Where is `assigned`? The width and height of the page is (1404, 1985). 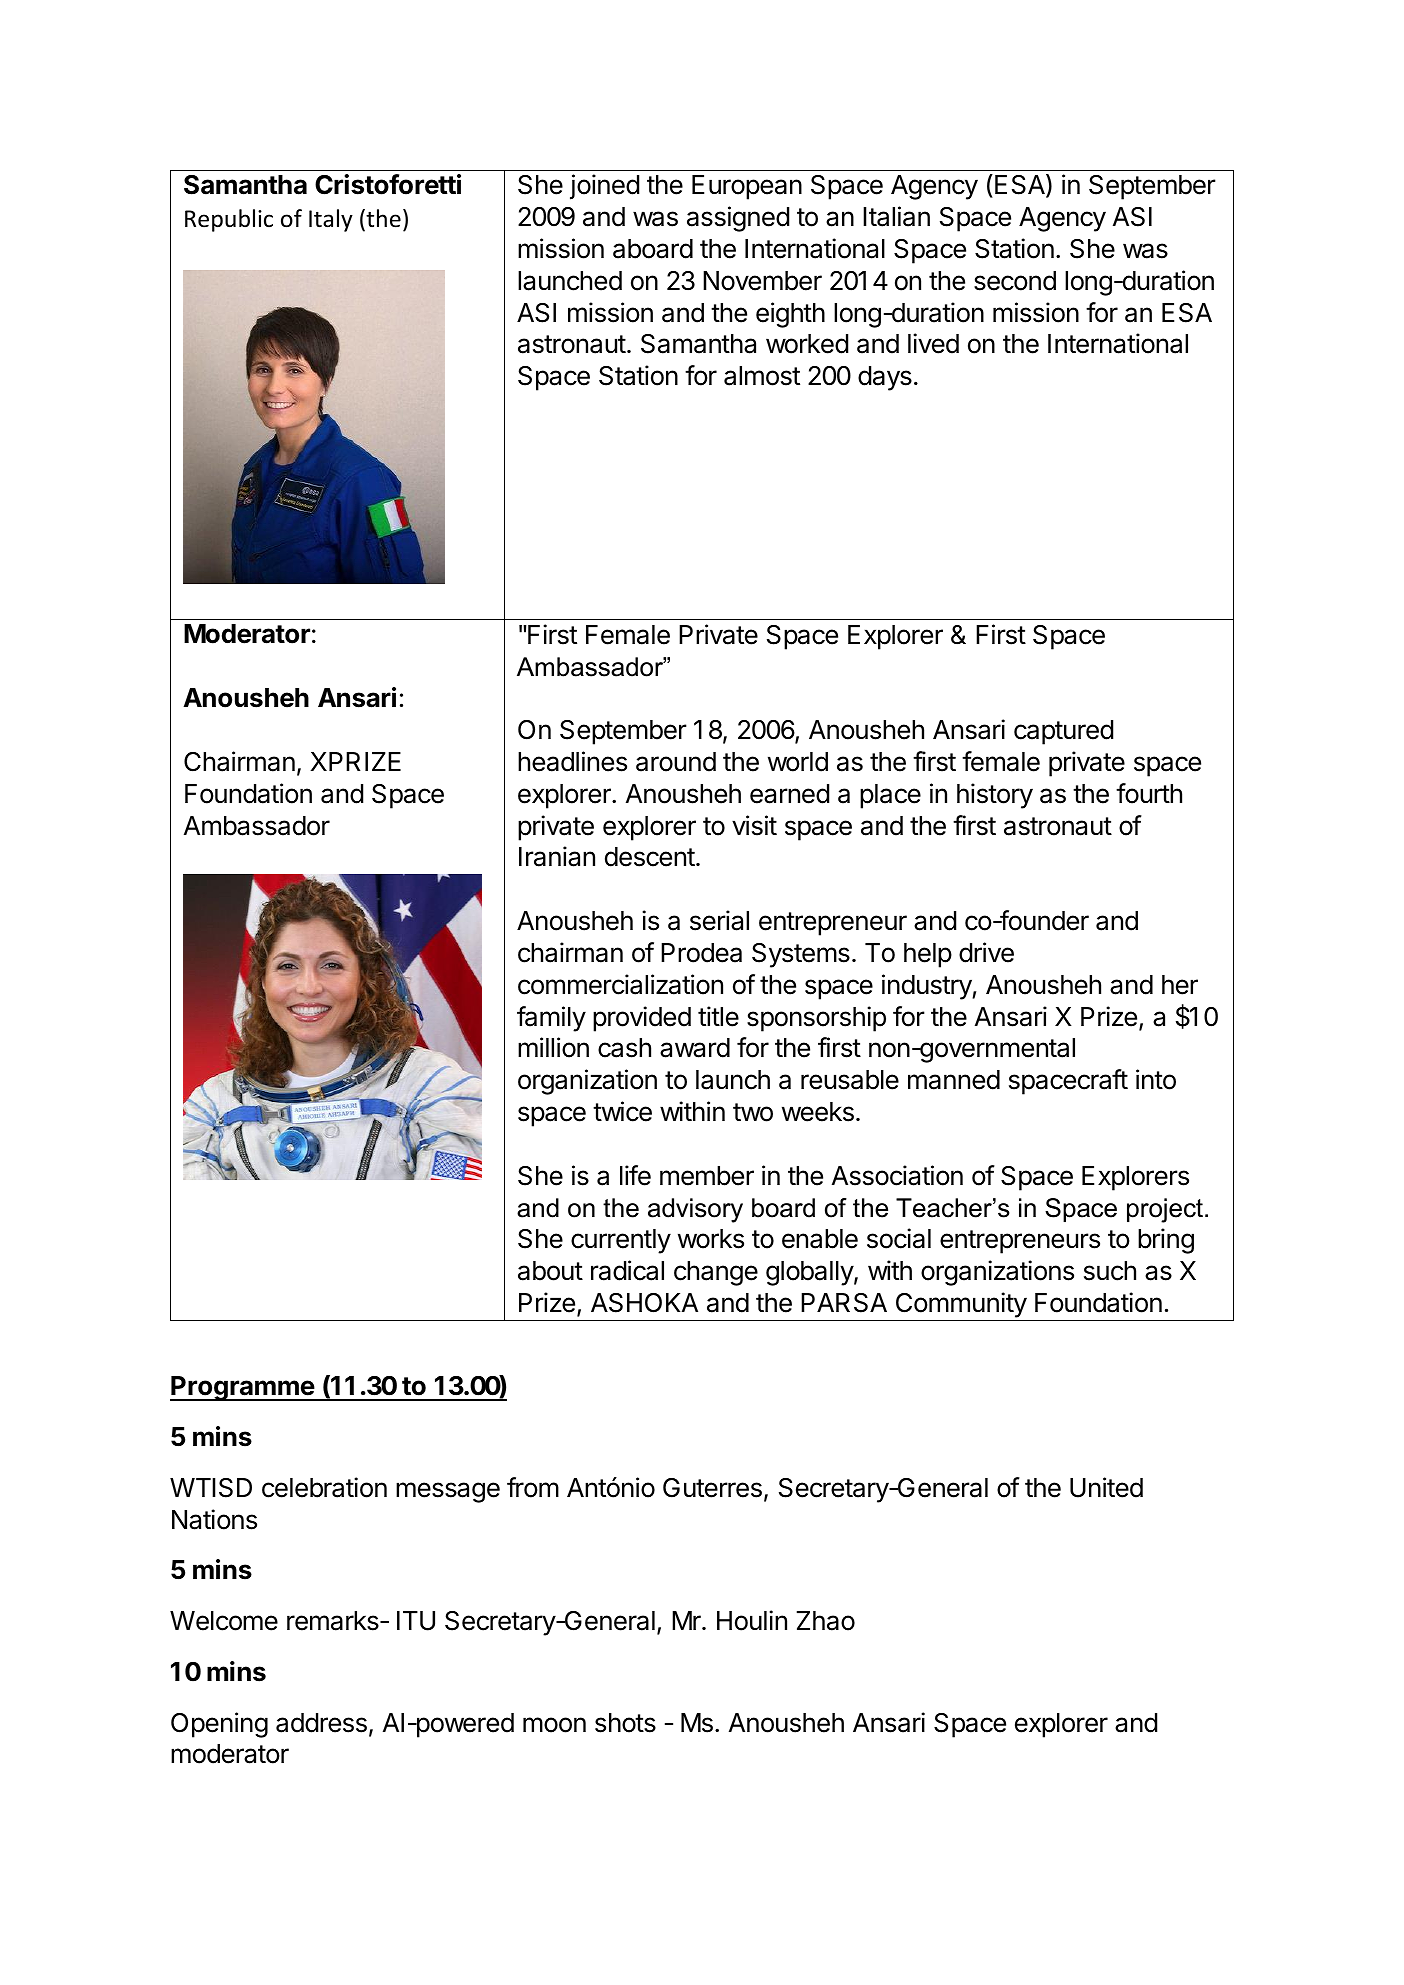 assigned is located at coordinates (738, 219).
